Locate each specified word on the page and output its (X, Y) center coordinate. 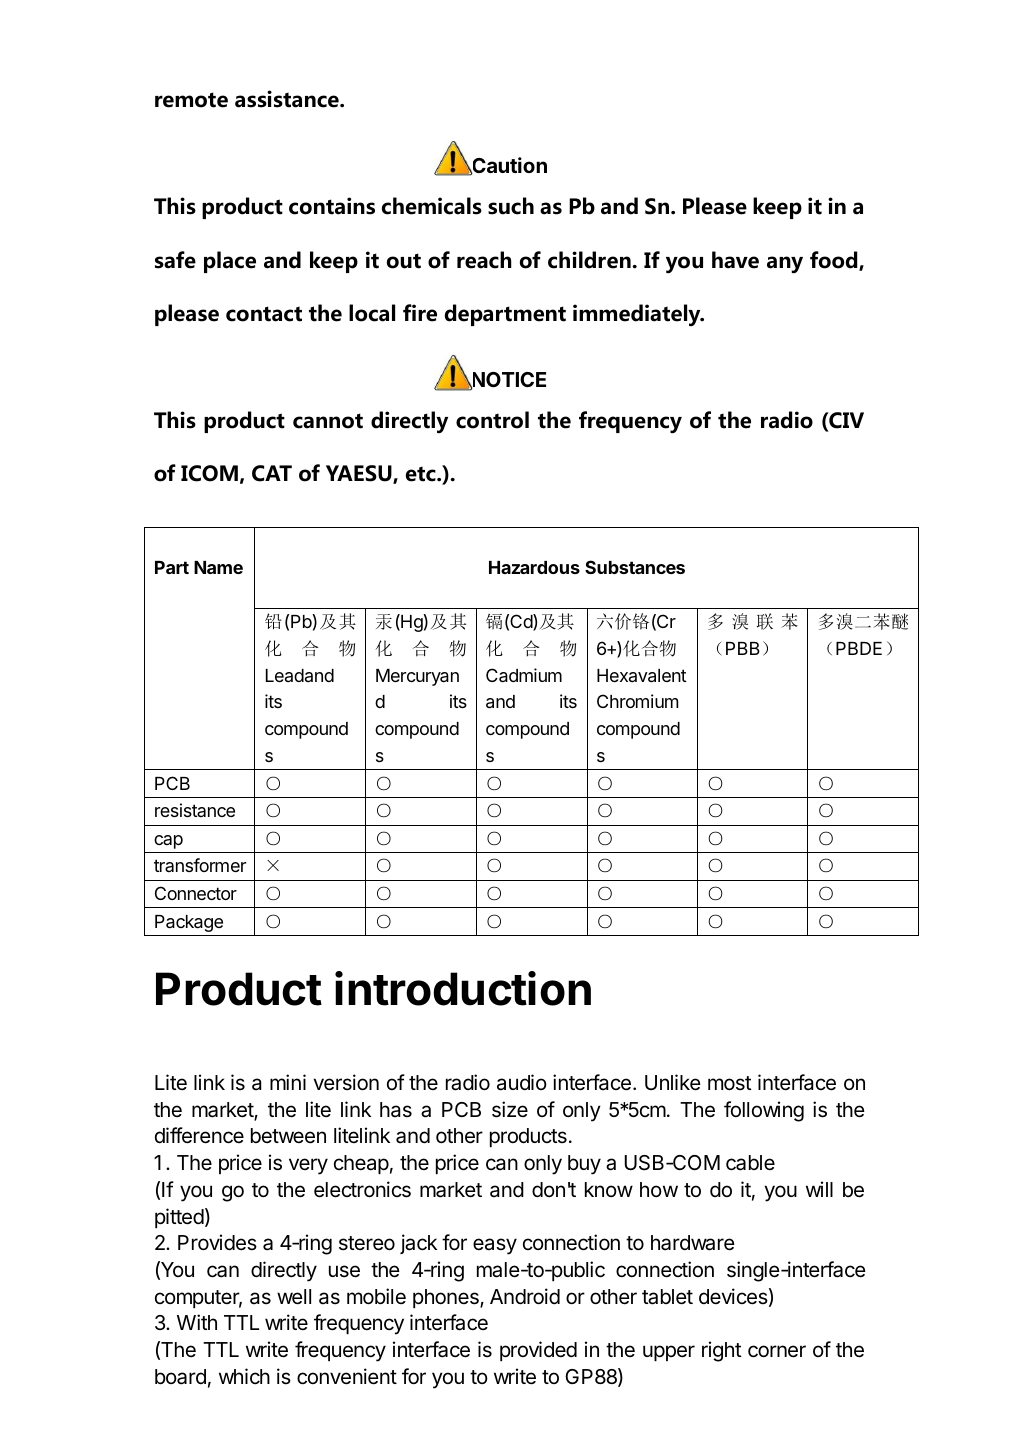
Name (218, 567)
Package (189, 923)
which (244, 1376)
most (730, 1083)
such (511, 206)
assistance (288, 99)
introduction (463, 988)
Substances (635, 567)
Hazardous (534, 567)
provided (538, 1351)
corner (777, 1351)
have (735, 260)
